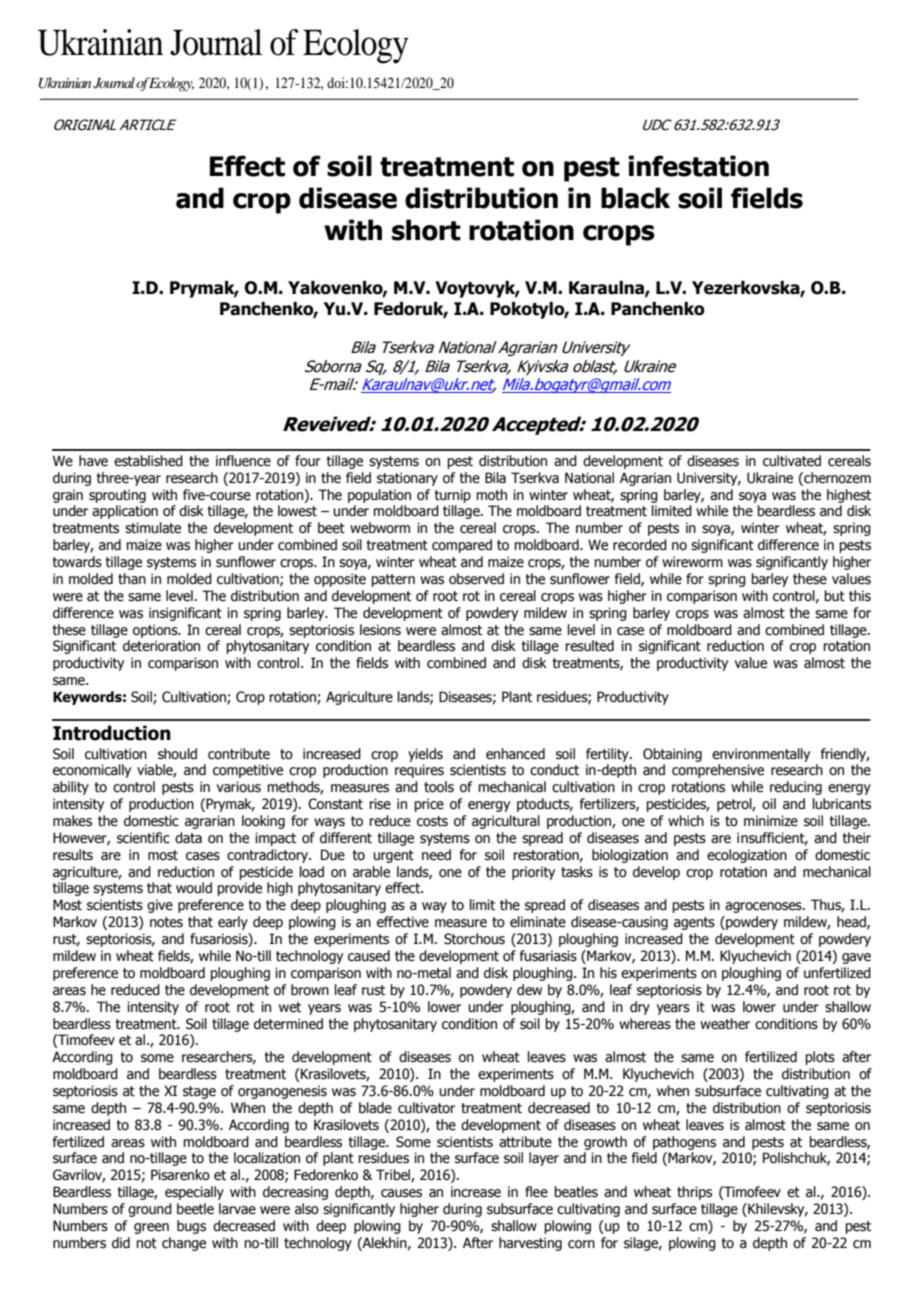 This screenshot has height=1308, width=924. I want to click on black, so click(635, 198).
